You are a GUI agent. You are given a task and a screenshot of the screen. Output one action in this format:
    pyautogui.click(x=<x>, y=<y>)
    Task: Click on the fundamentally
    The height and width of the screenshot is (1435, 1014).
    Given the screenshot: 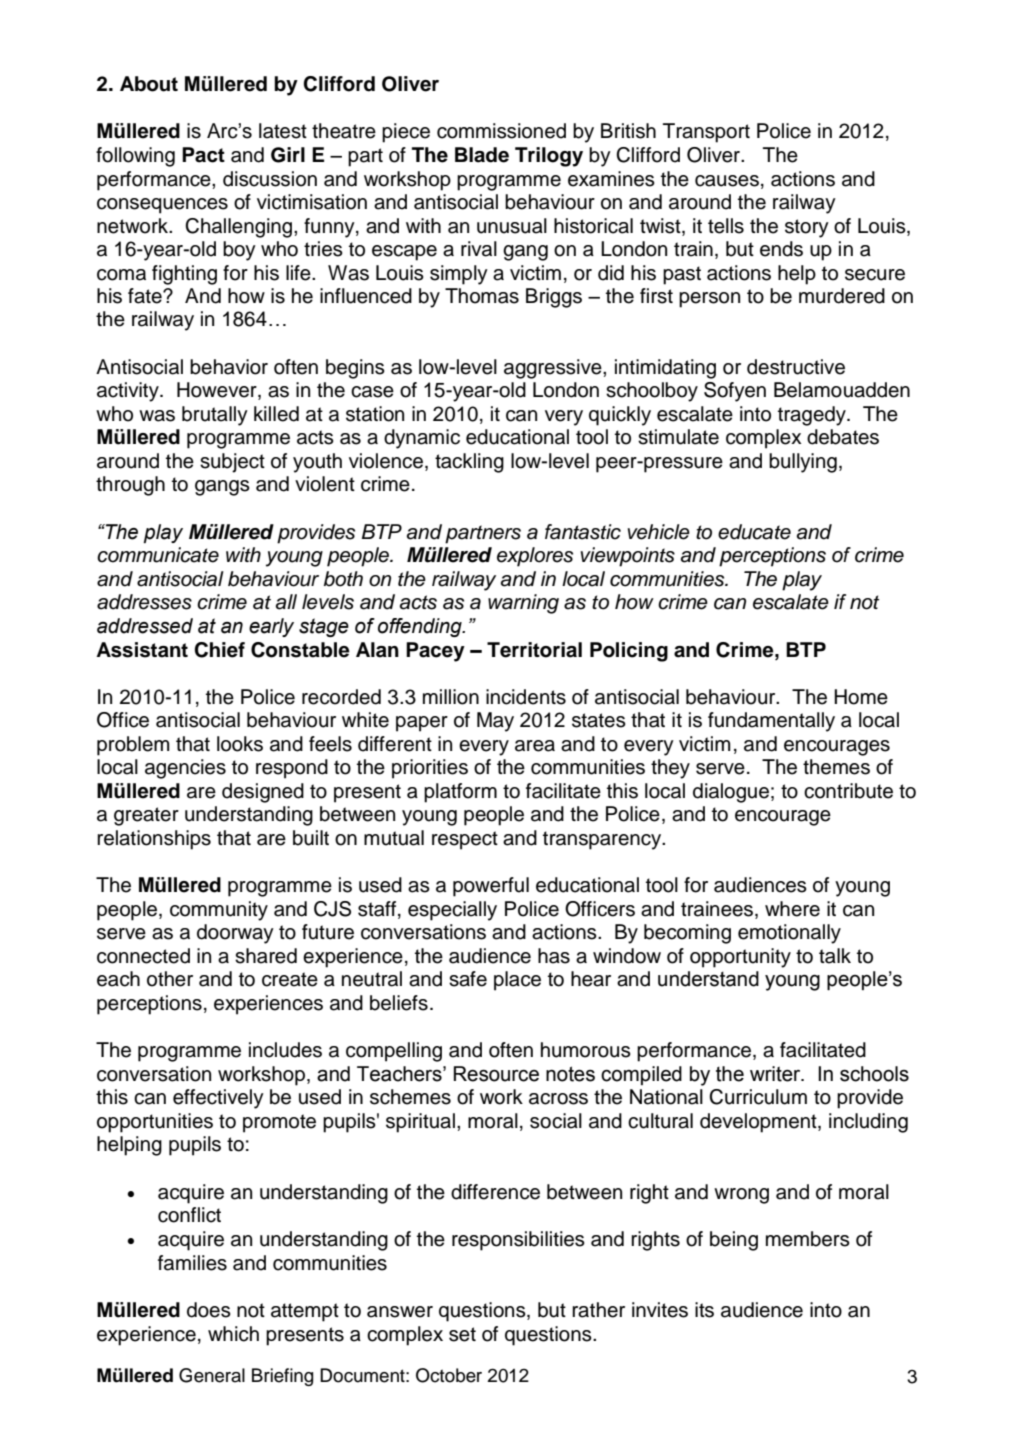 What is the action you would take?
    pyautogui.click(x=771, y=722)
